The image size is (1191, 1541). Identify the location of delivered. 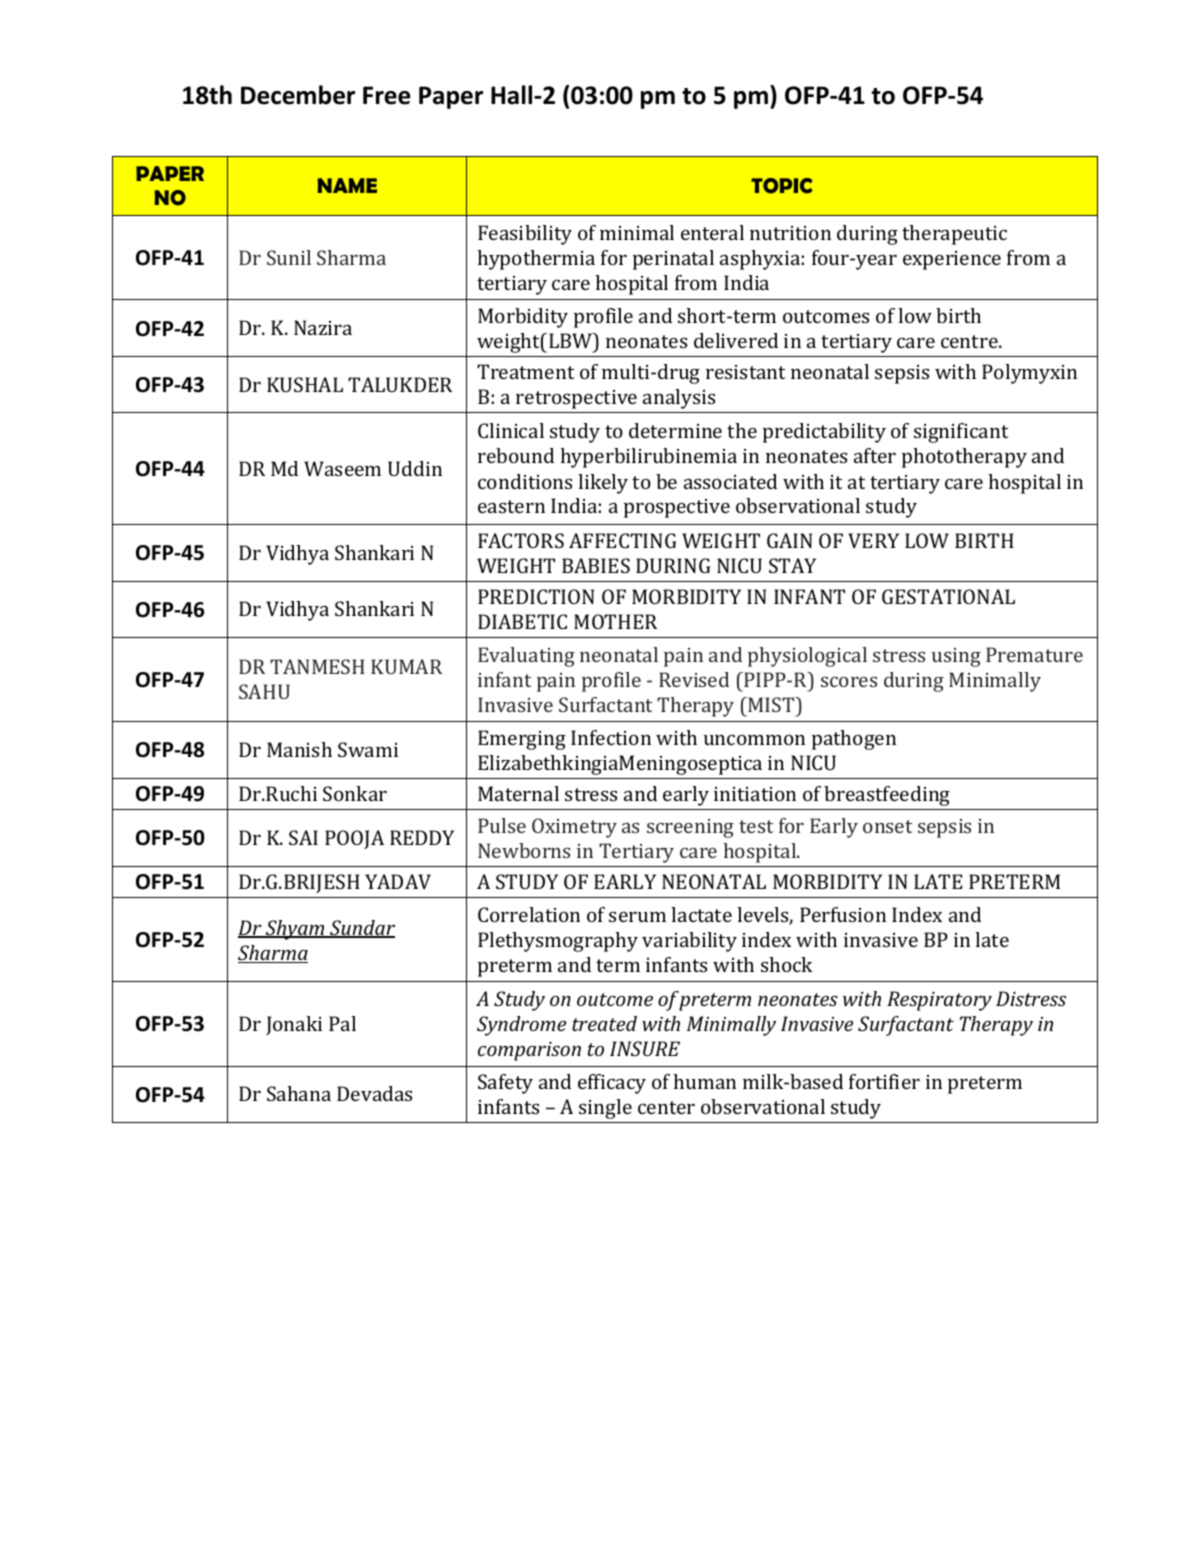
(736, 340).
